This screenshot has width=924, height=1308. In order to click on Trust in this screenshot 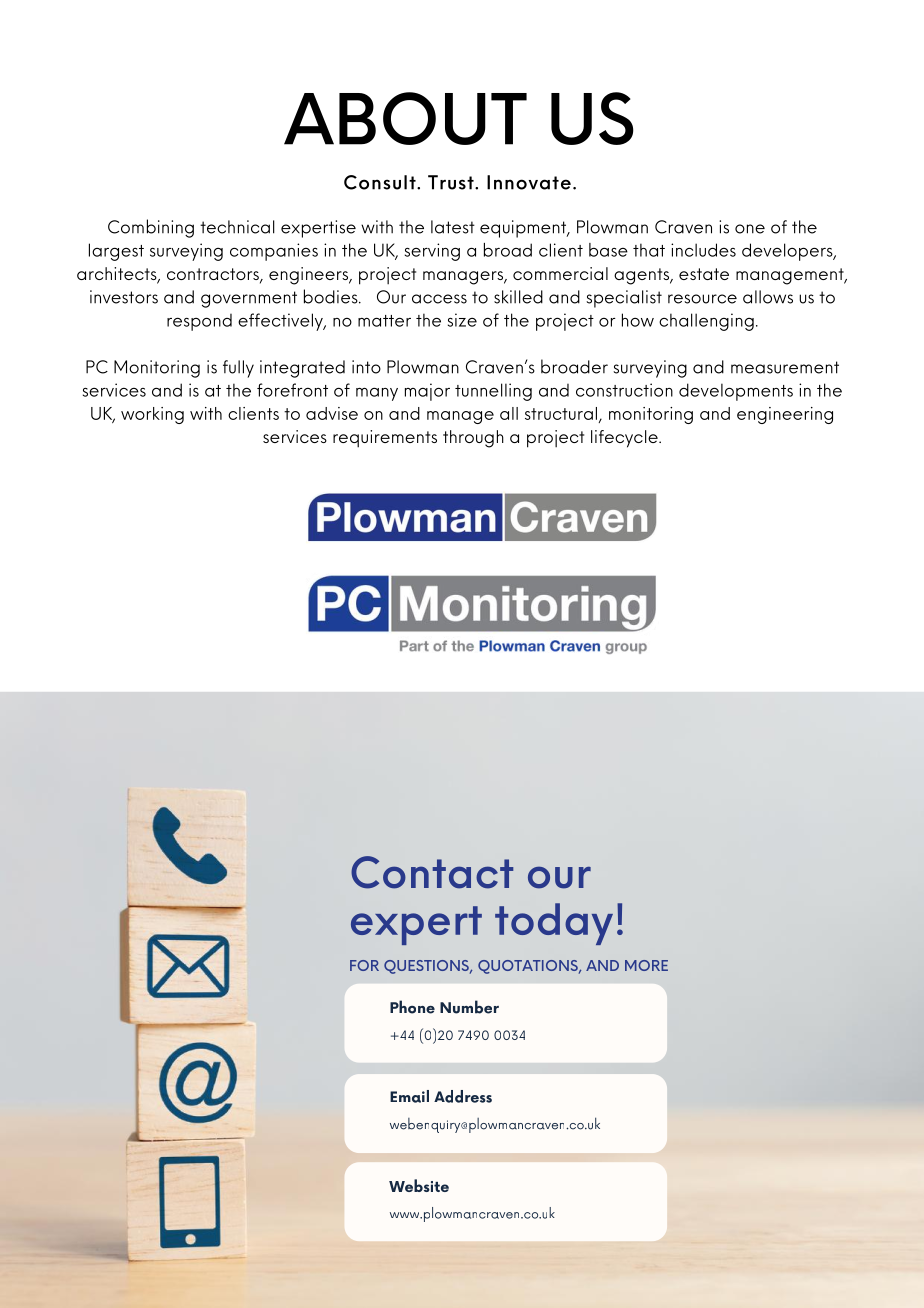, I will do `click(452, 182)`.
